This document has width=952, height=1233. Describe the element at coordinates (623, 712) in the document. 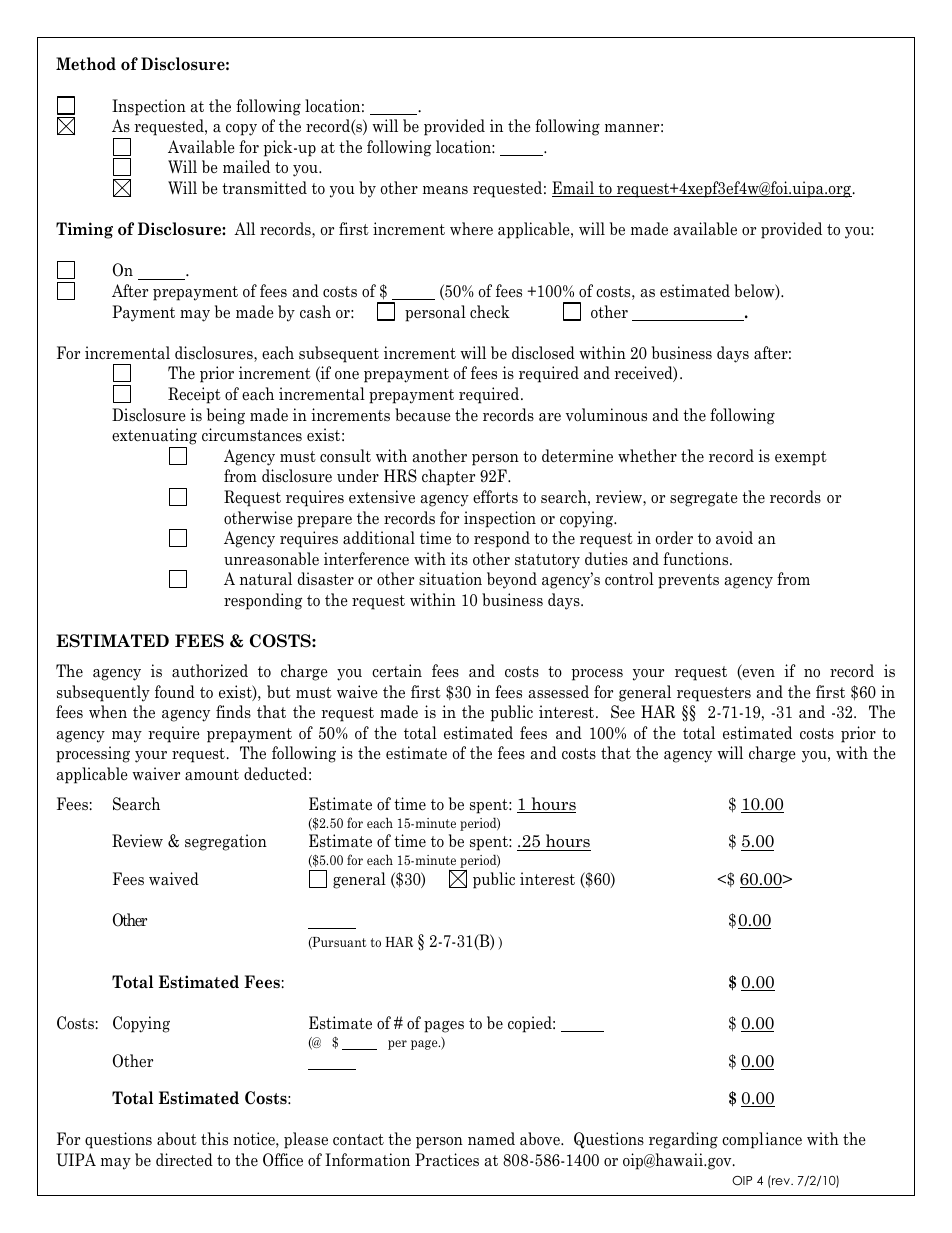

I see `See` at that location.
